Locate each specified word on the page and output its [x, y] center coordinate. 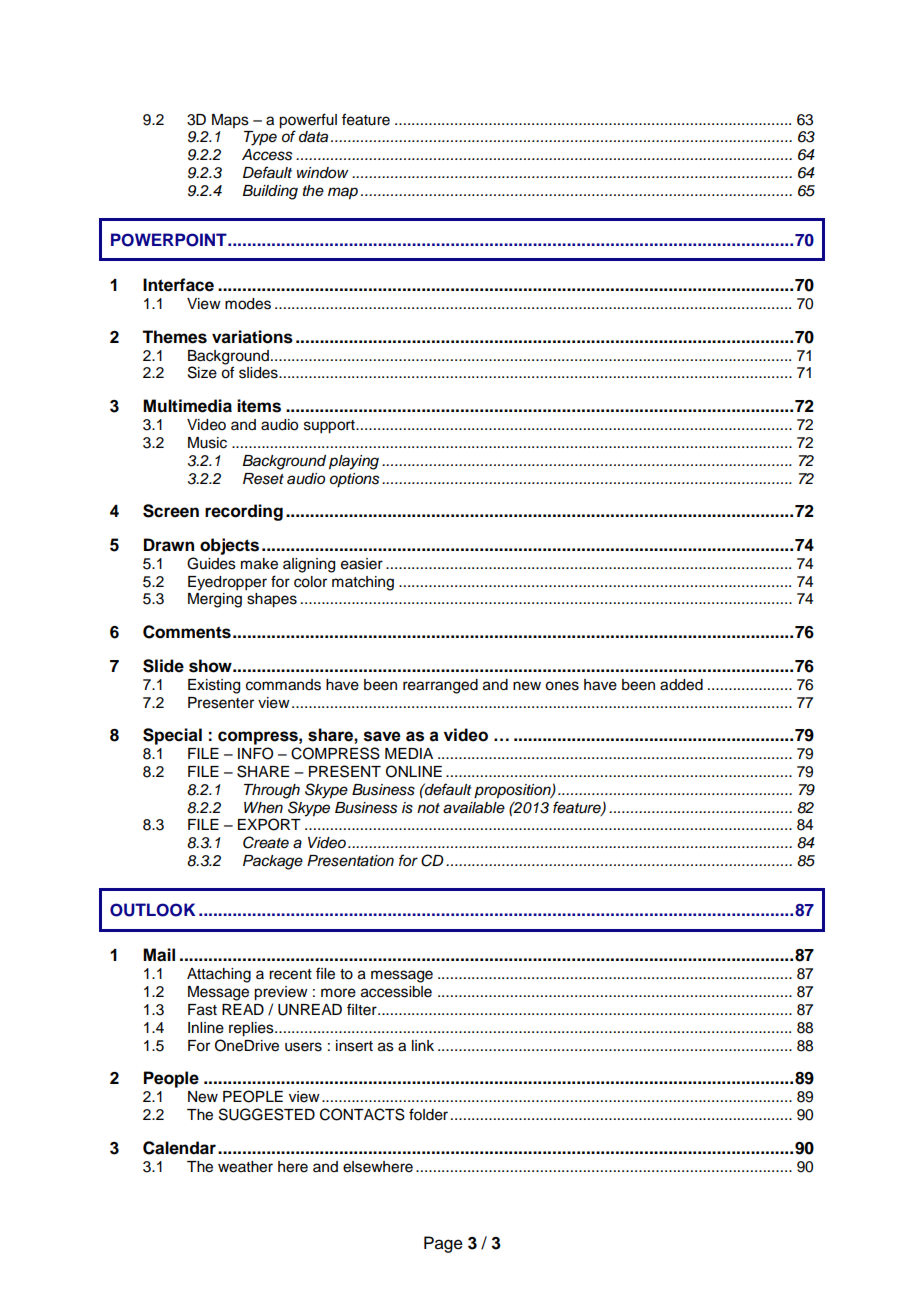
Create [266, 842]
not [428, 808]
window [322, 172]
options [354, 480]
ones [562, 686]
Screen [171, 511]
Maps [230, 121]
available [474, 808]
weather [245, 1167]
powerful [308, 121]
